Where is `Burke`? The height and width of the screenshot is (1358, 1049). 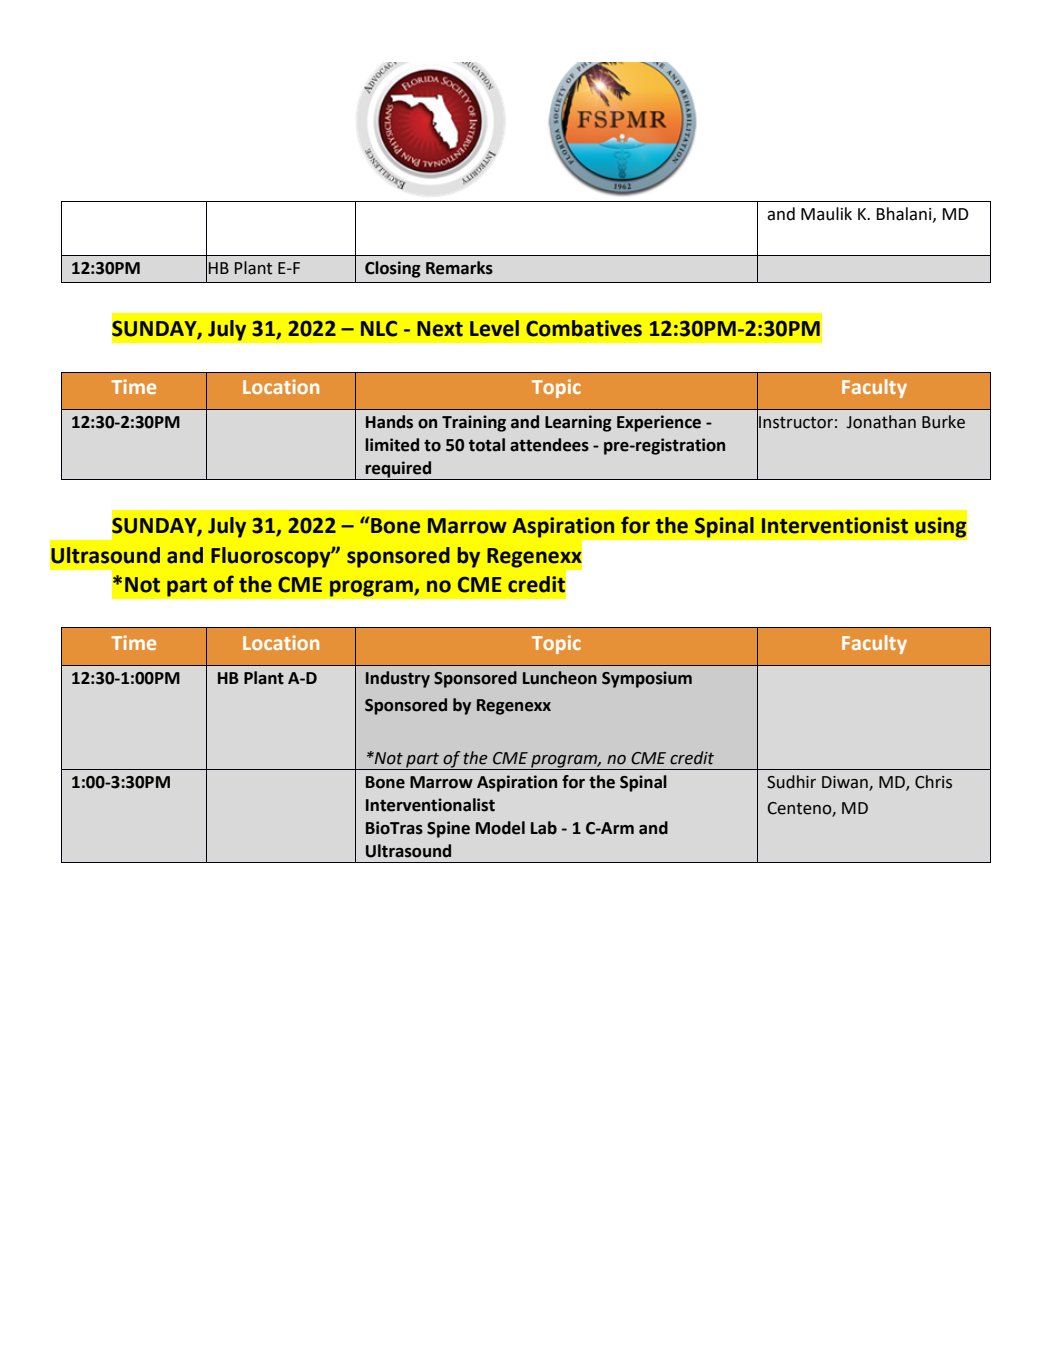 Burke is located at coordinates (943, 422).
